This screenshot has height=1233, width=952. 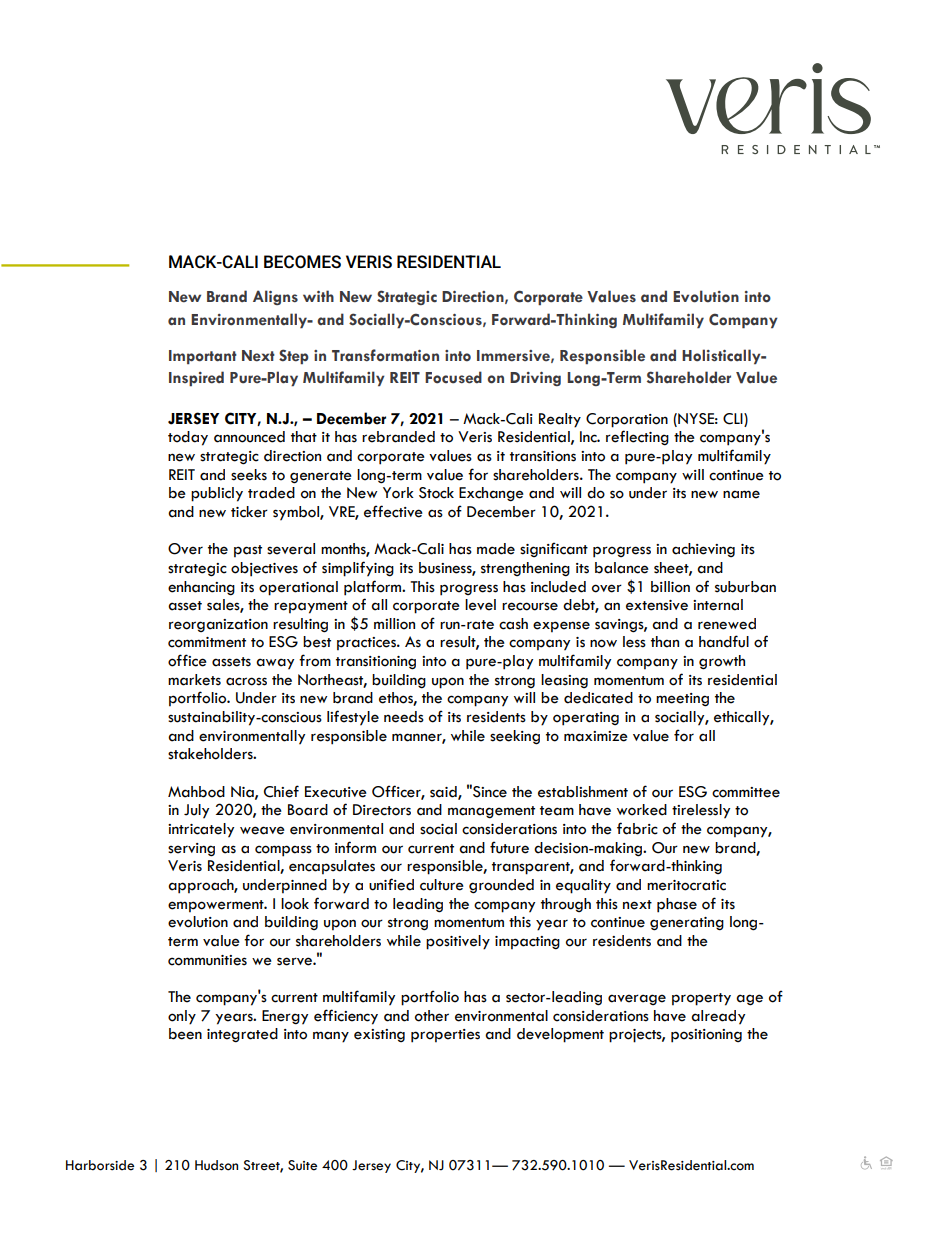 What do you see at coordinates (275, 297) in the screenshot?
I see `Aligns` at bounding box center [275, 297].
